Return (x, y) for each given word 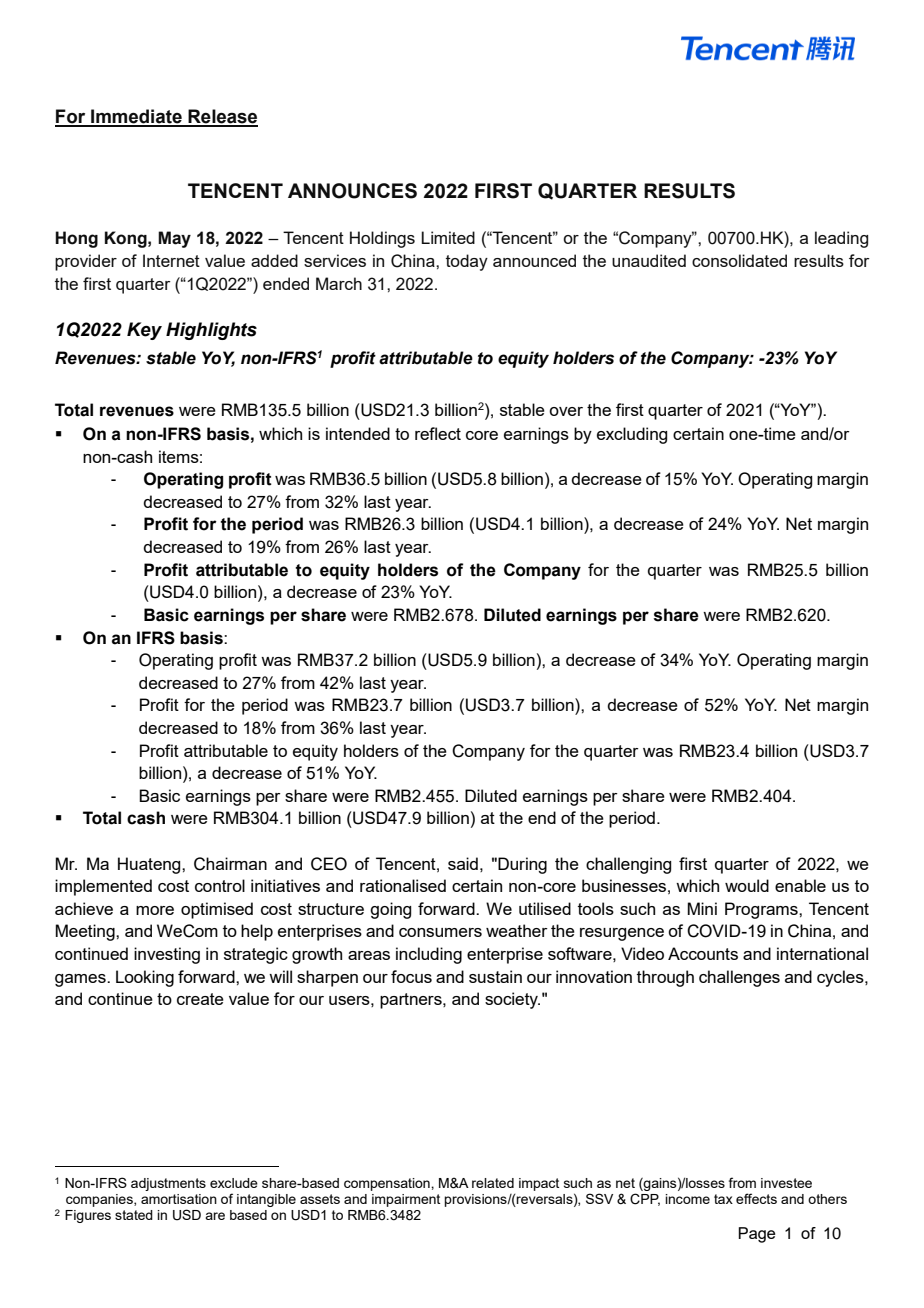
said (463, 863)
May (174, 239)
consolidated (739, 260)
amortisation (179, 1199)
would (747, 885)
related (493, 1183)
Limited (448, 237)
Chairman (230, 864)
